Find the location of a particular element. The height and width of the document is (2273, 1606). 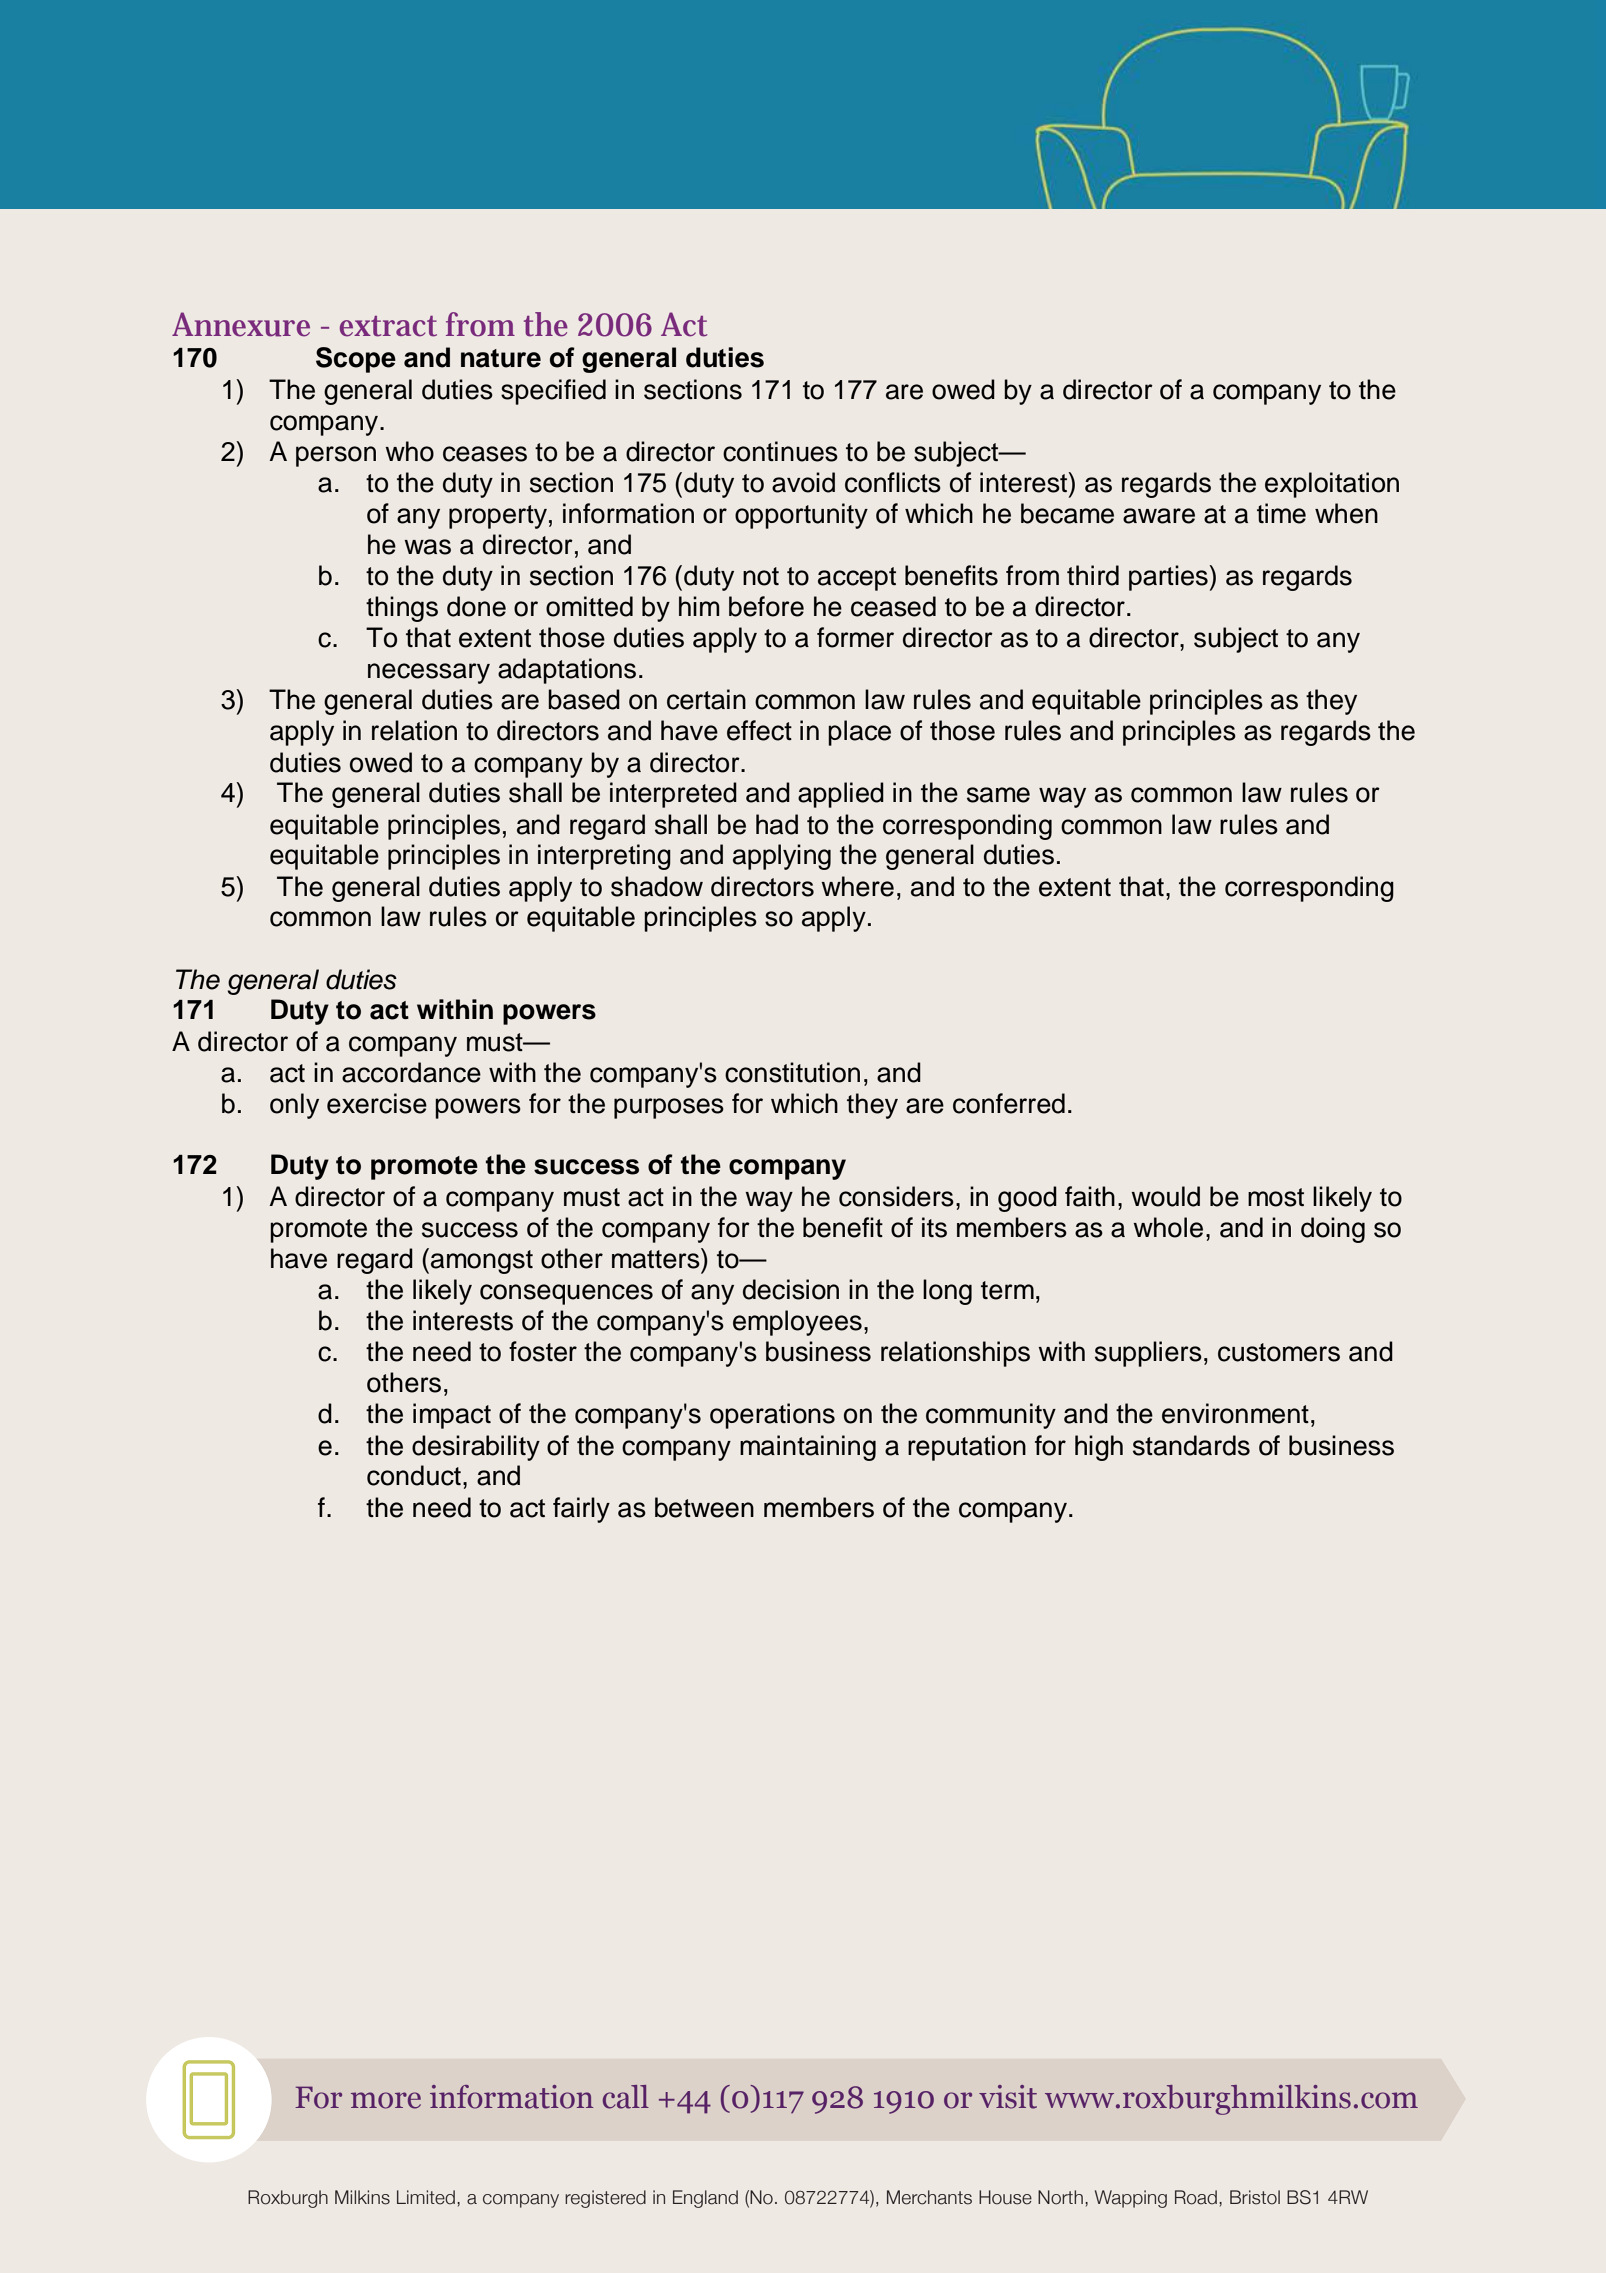

amongst is located at coordinates (482, 1262).
